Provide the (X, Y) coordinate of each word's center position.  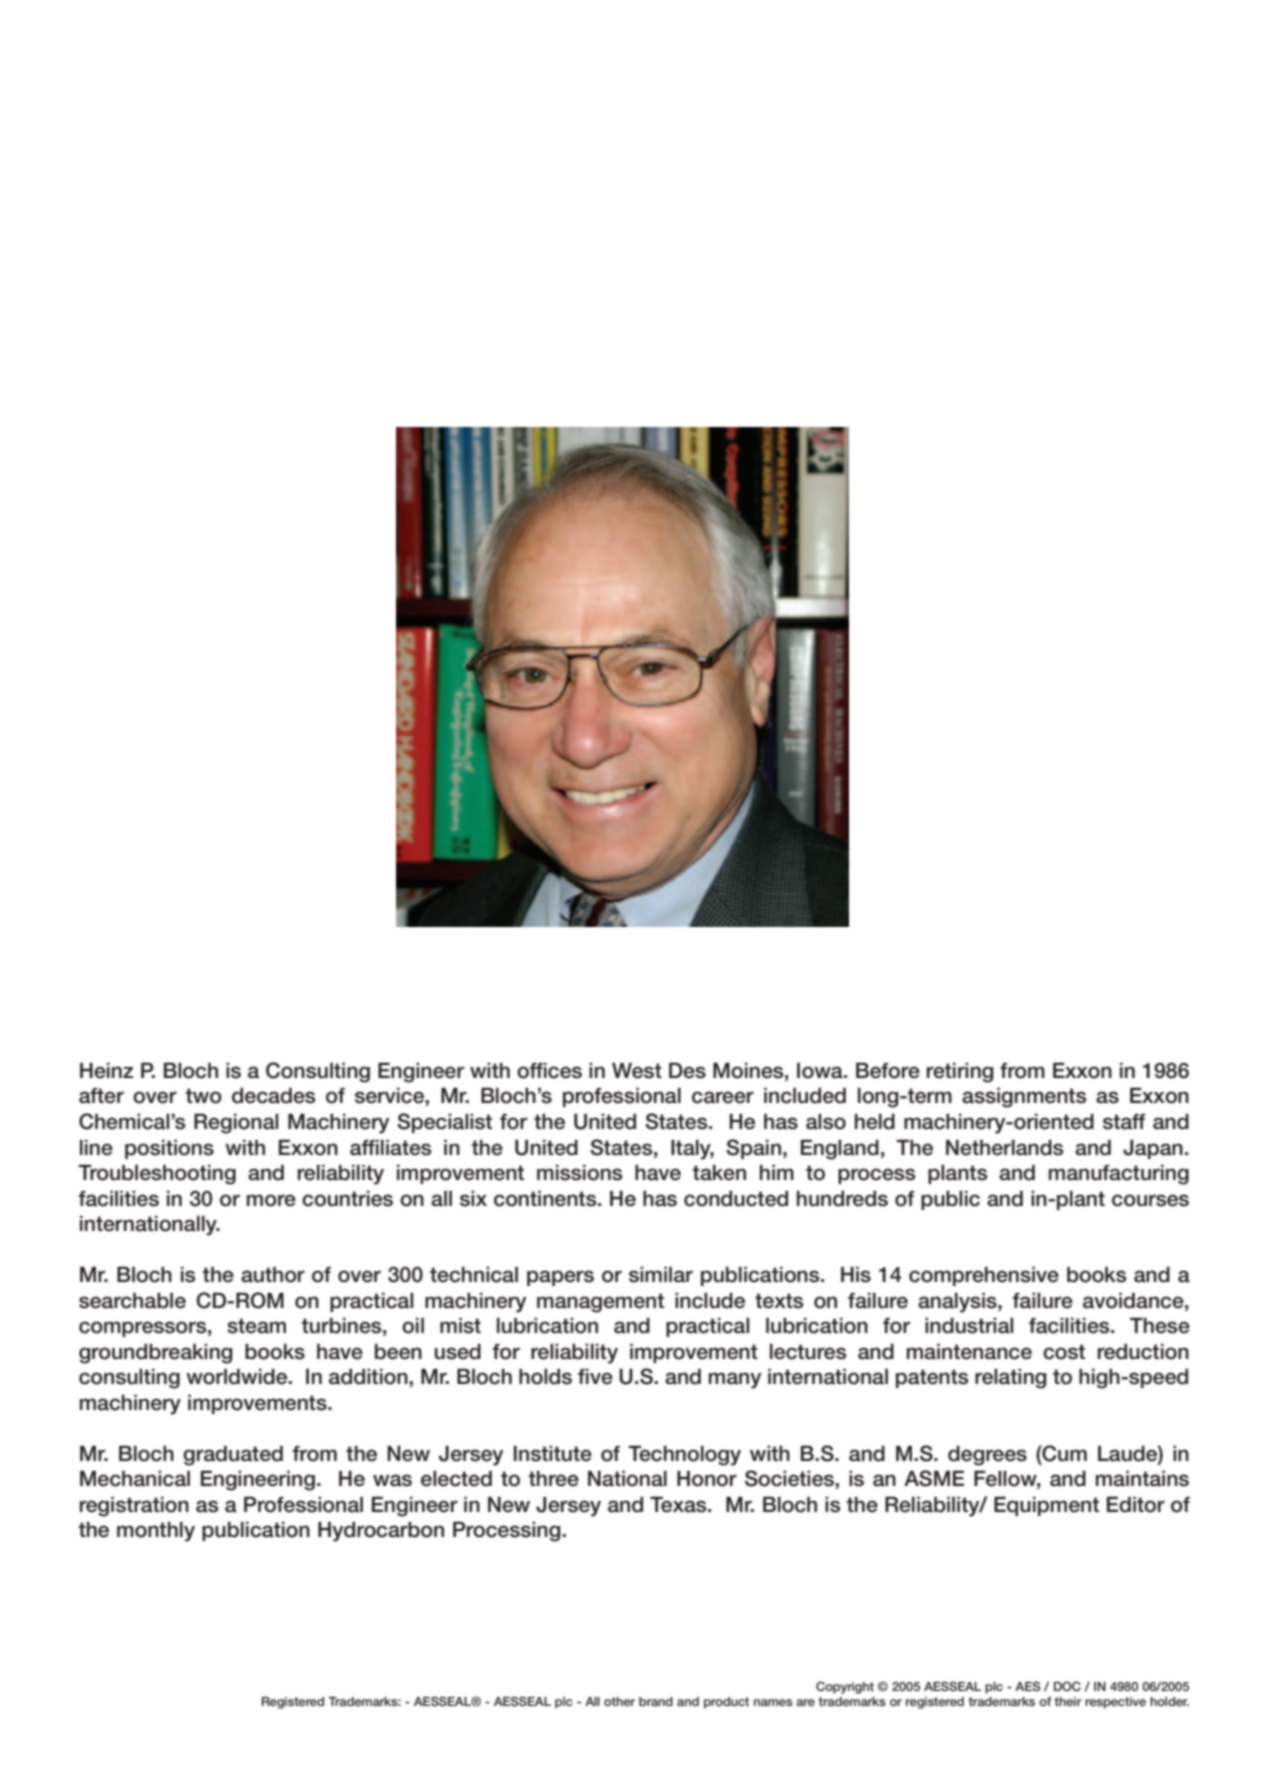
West (637, 1070)
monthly (156, 1532)
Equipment (1046, 1506)
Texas (679, 1504)
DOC (1067, 1686)
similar (661, 1275)
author (273, 1274)
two (203, 1096)
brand (656, 1701)
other (619, 1701)
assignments (1024, 1098)
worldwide (238, 1377)
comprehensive (984, 1276)
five (595, 1377)
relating (1011, 1379)
